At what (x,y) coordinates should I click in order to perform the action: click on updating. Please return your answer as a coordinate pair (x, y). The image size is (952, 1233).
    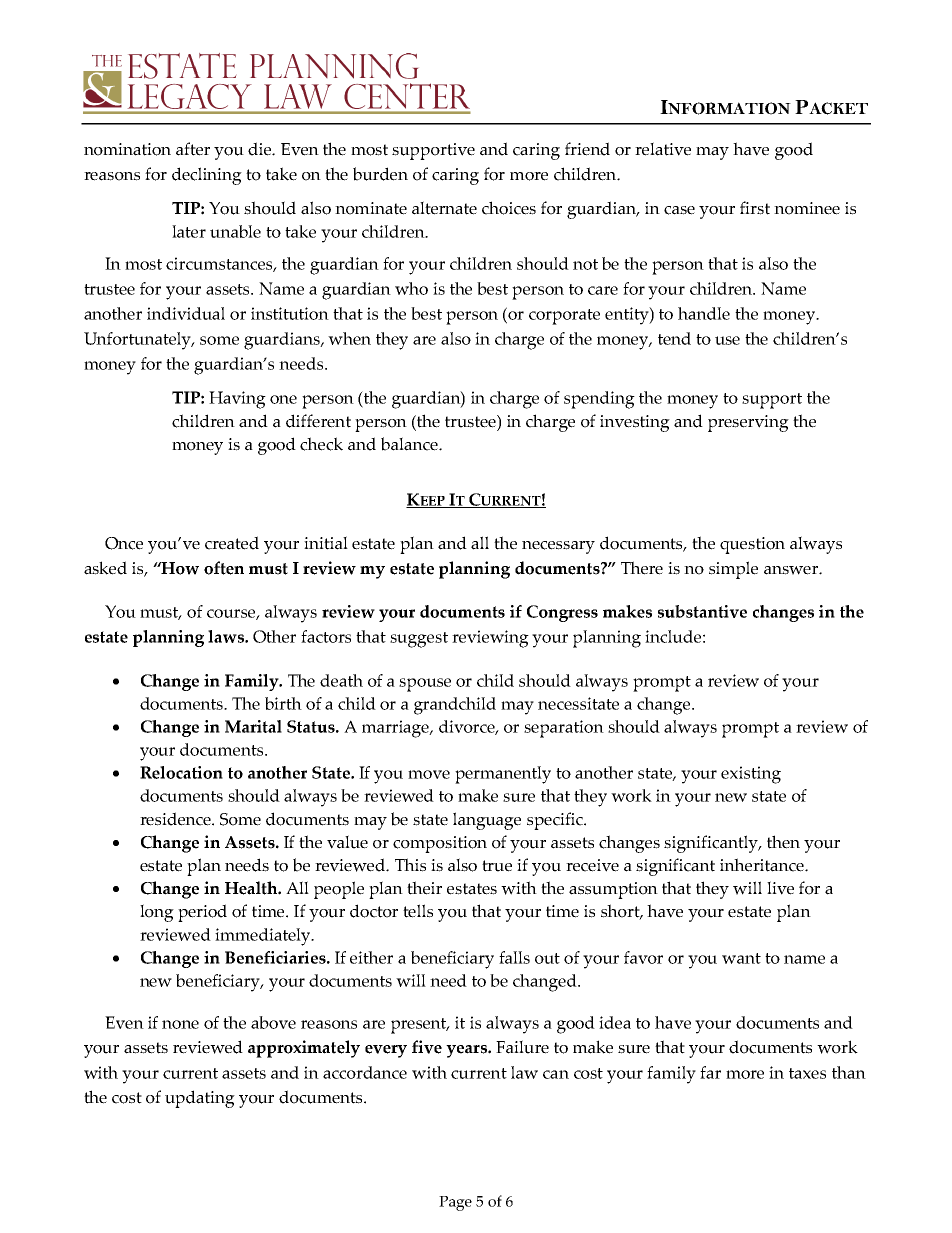
    Looking at the image, I should click on (200, 1099).
